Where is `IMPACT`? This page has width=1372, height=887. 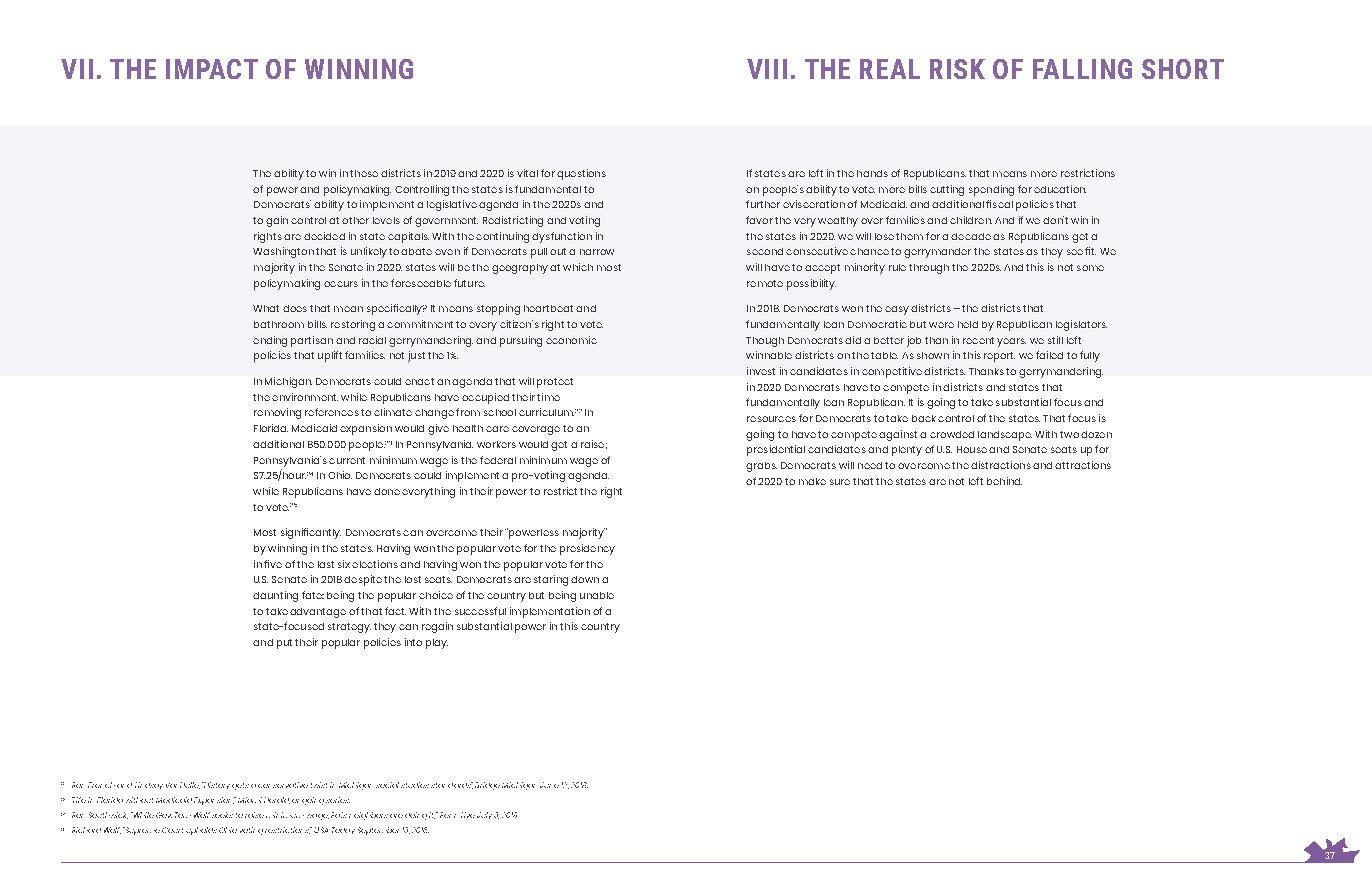
IMPACT is located at coordinates (212, 69).
